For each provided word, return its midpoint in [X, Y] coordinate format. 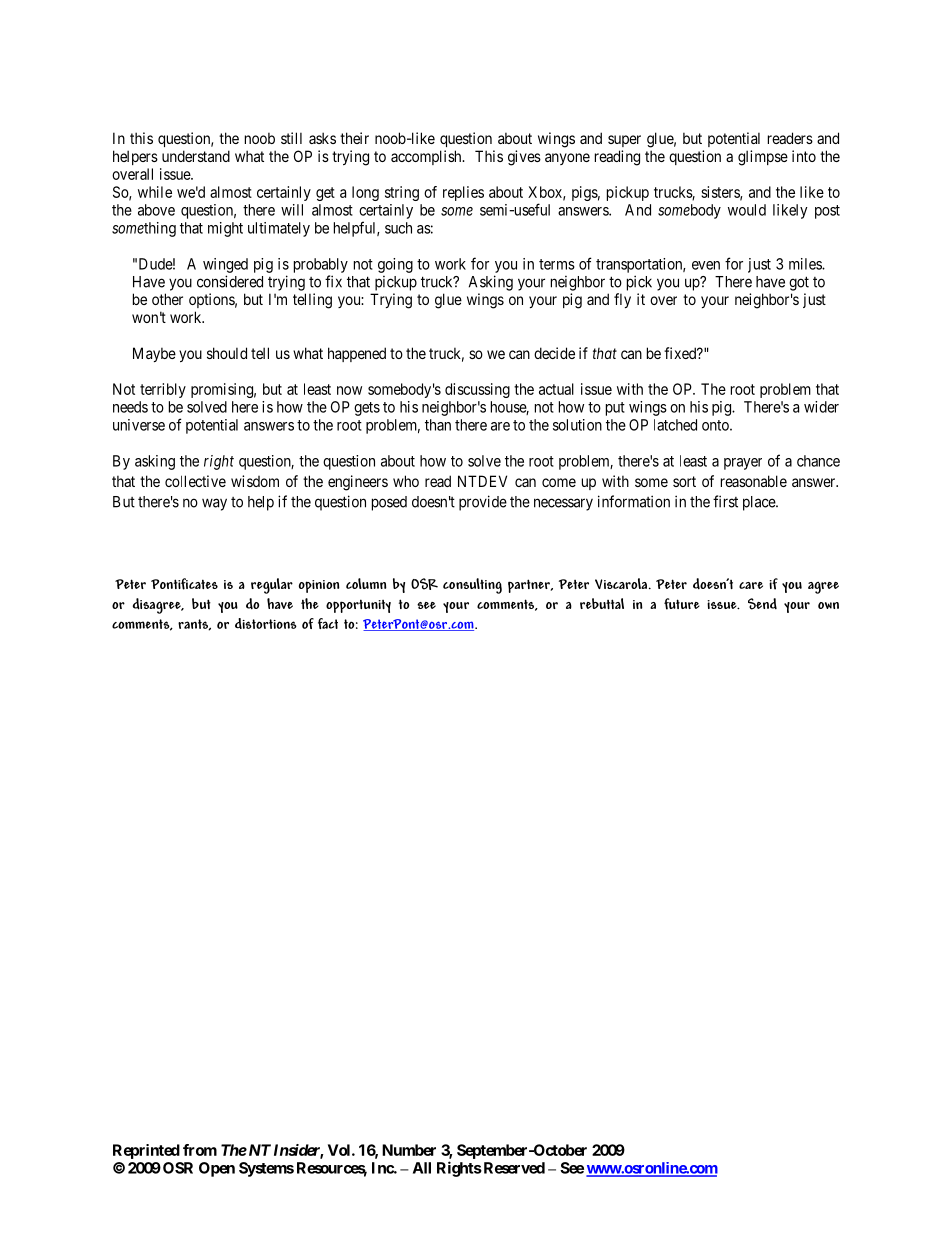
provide [483, 503]
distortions [266, 623]
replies [463, 193]
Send [762, 604]
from [200, 1150]
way [214, 504]
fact [328, 623]
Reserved [513, 1168]
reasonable [754, 481]
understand [196, 156]
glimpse [763, 158]
